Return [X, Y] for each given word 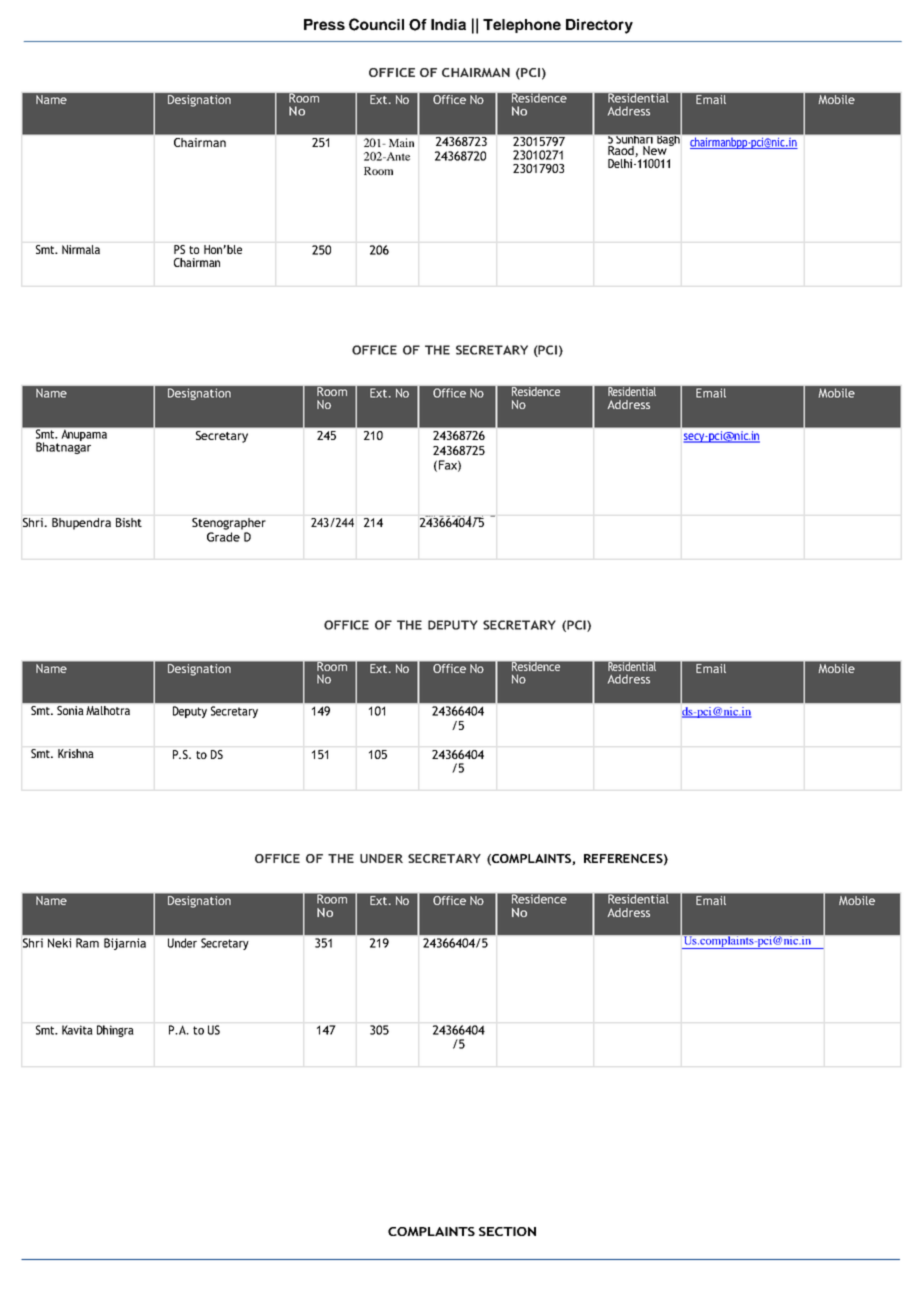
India [448, 24]
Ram [87, 943]
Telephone [522, 26]
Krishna [76, 753]
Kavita [77, 1030]
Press [324, 24]
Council [376, 24]
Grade [223, 537]
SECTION [507, 1231]
